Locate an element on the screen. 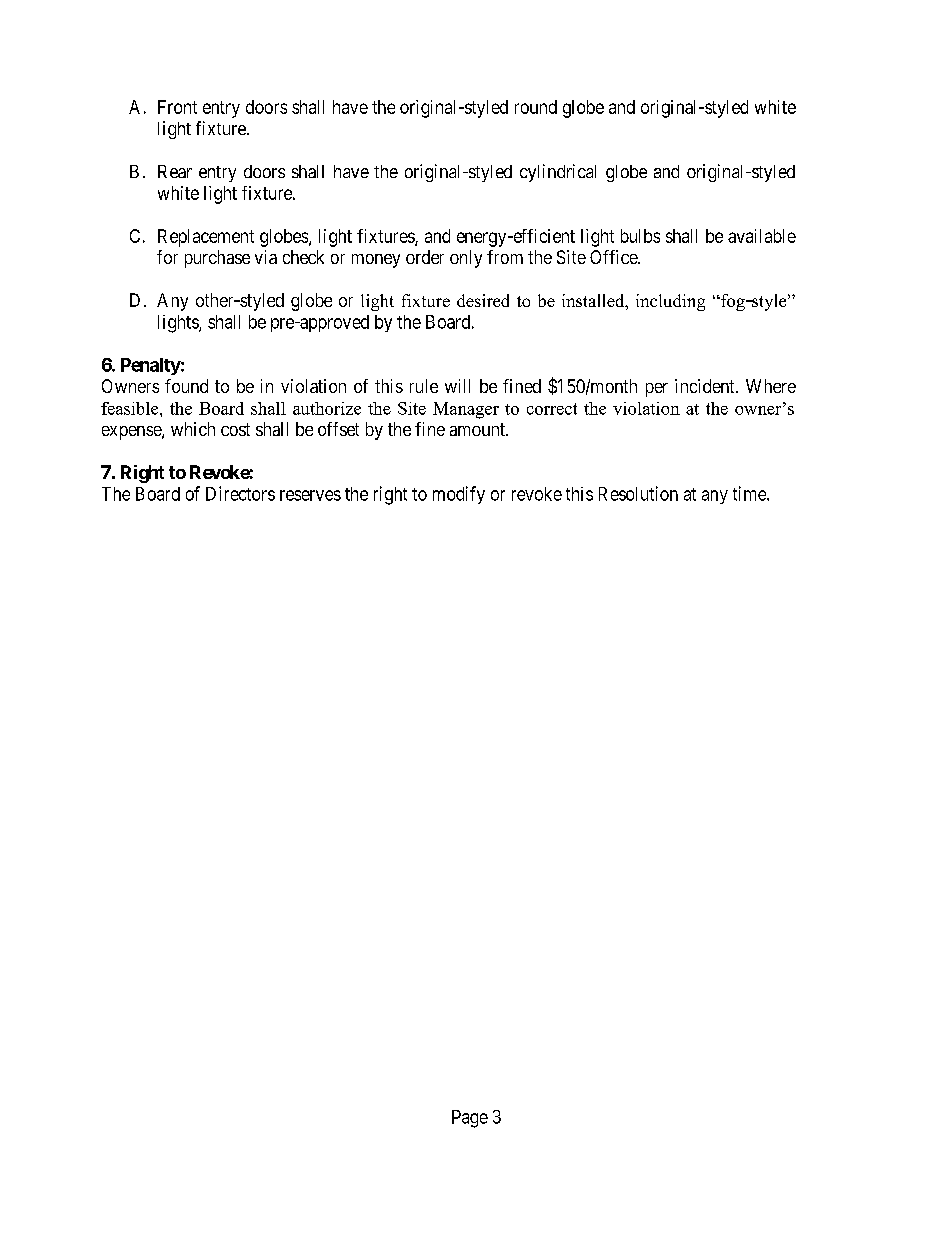 This screenshot has height=1233, width=952. Page is located at coordinates (470, 1119).
